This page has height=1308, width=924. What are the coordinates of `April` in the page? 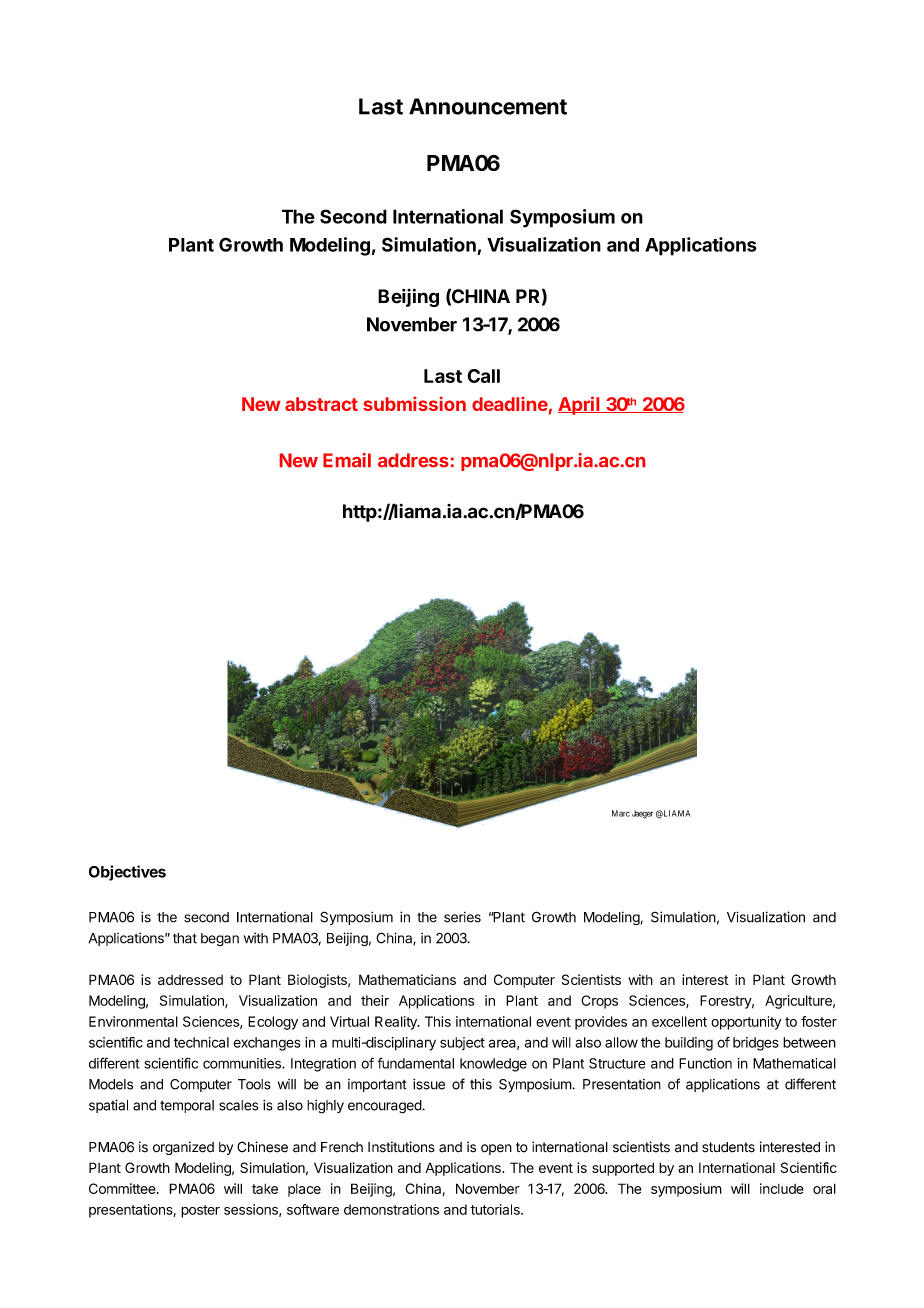 It's located at (580, 405).
